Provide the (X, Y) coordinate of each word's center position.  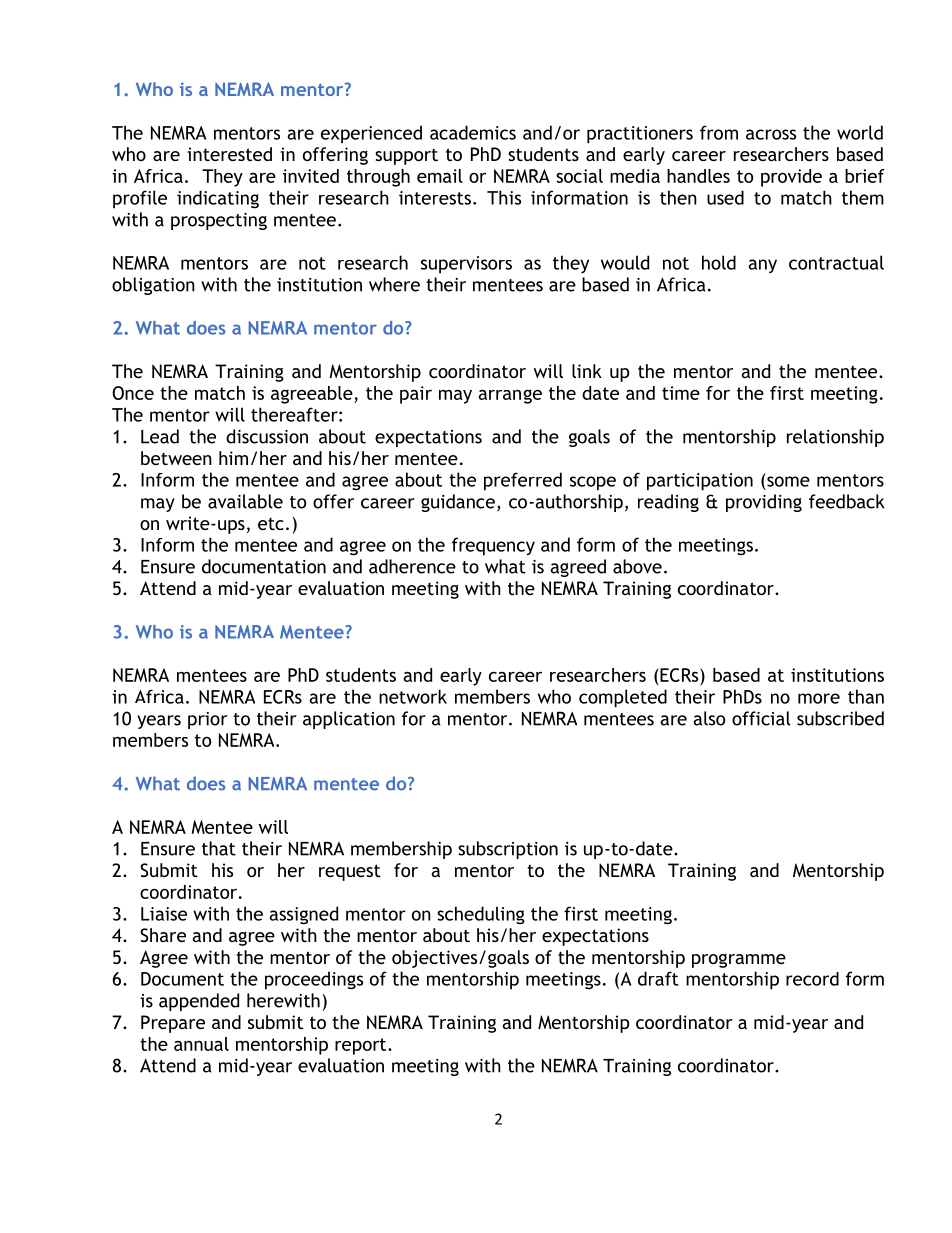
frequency (493, 546)
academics (473, 132)
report (362, 1046)
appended (199, 1002)
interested (229, 154)
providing (764, 503)
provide (791, 178)
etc (271, 524)
